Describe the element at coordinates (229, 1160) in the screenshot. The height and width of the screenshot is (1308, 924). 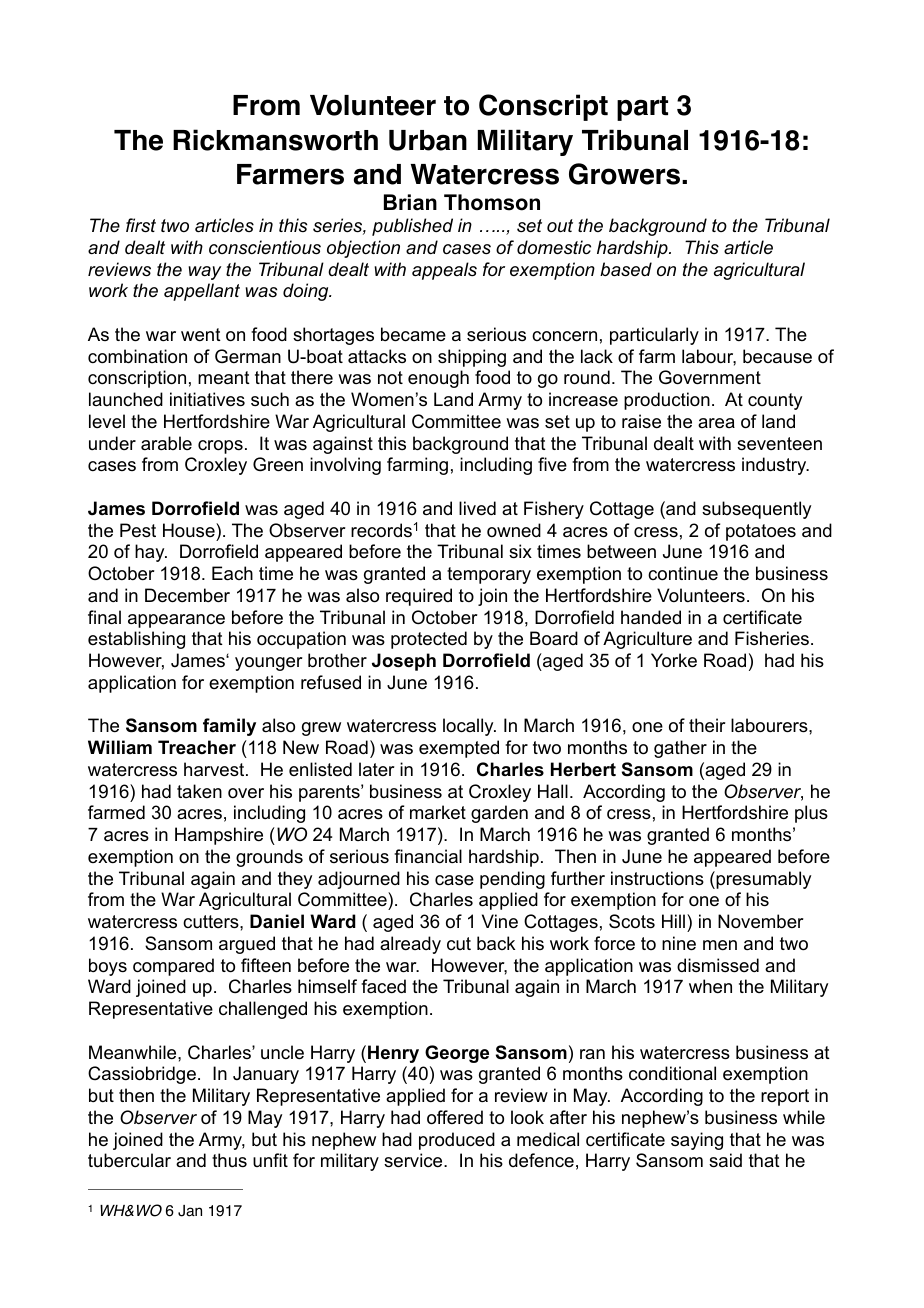
I see `thus` at that location.
